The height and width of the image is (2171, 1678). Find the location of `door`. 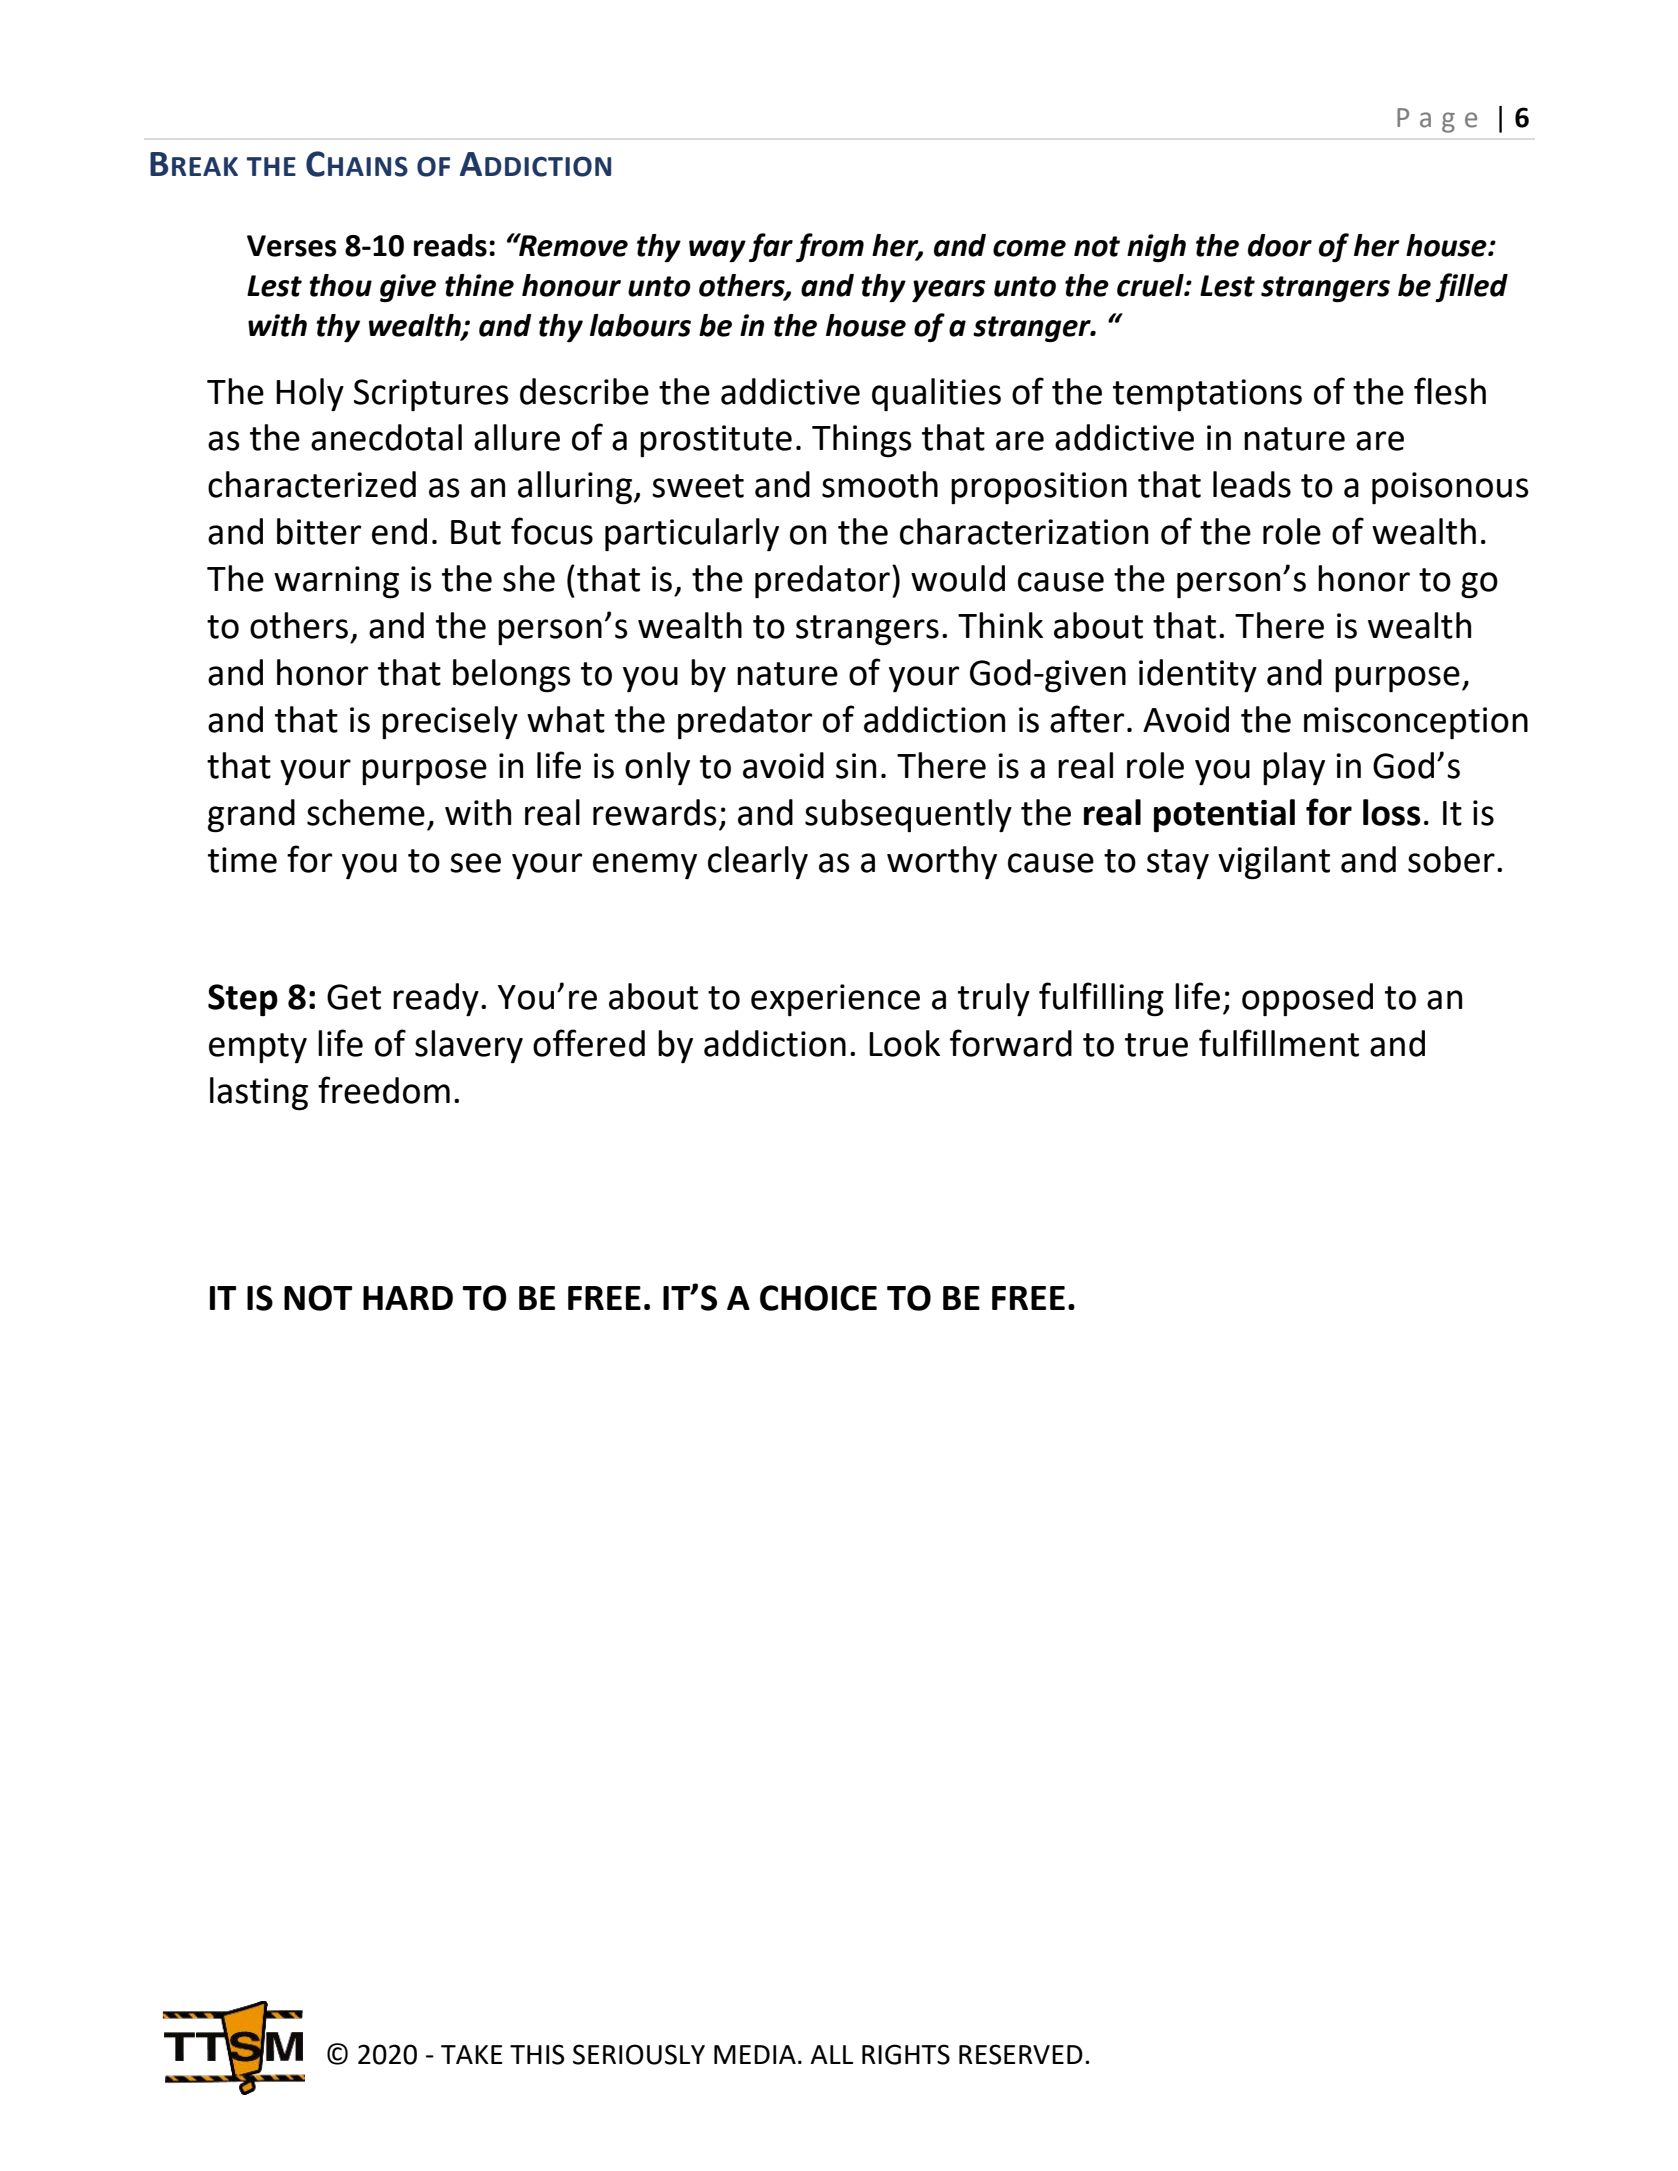

door is located at coordinates (1280, 245).
